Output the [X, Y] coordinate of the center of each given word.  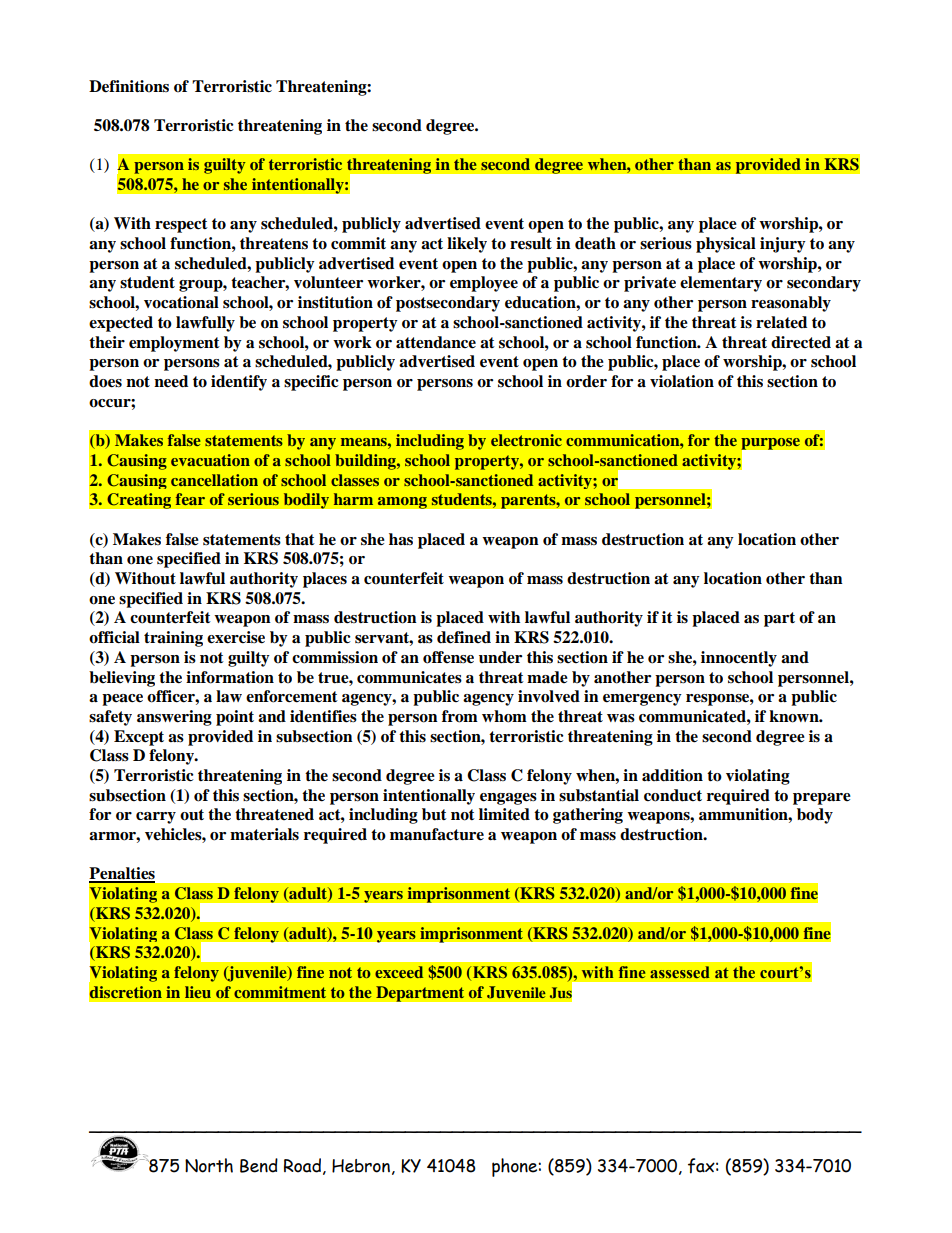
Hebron [361, 1166]
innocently [739, 659]
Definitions [129, 86]
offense [448, 657]
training [173, 639]
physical [726, 245]
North [209, 1165]
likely [467, 245]
